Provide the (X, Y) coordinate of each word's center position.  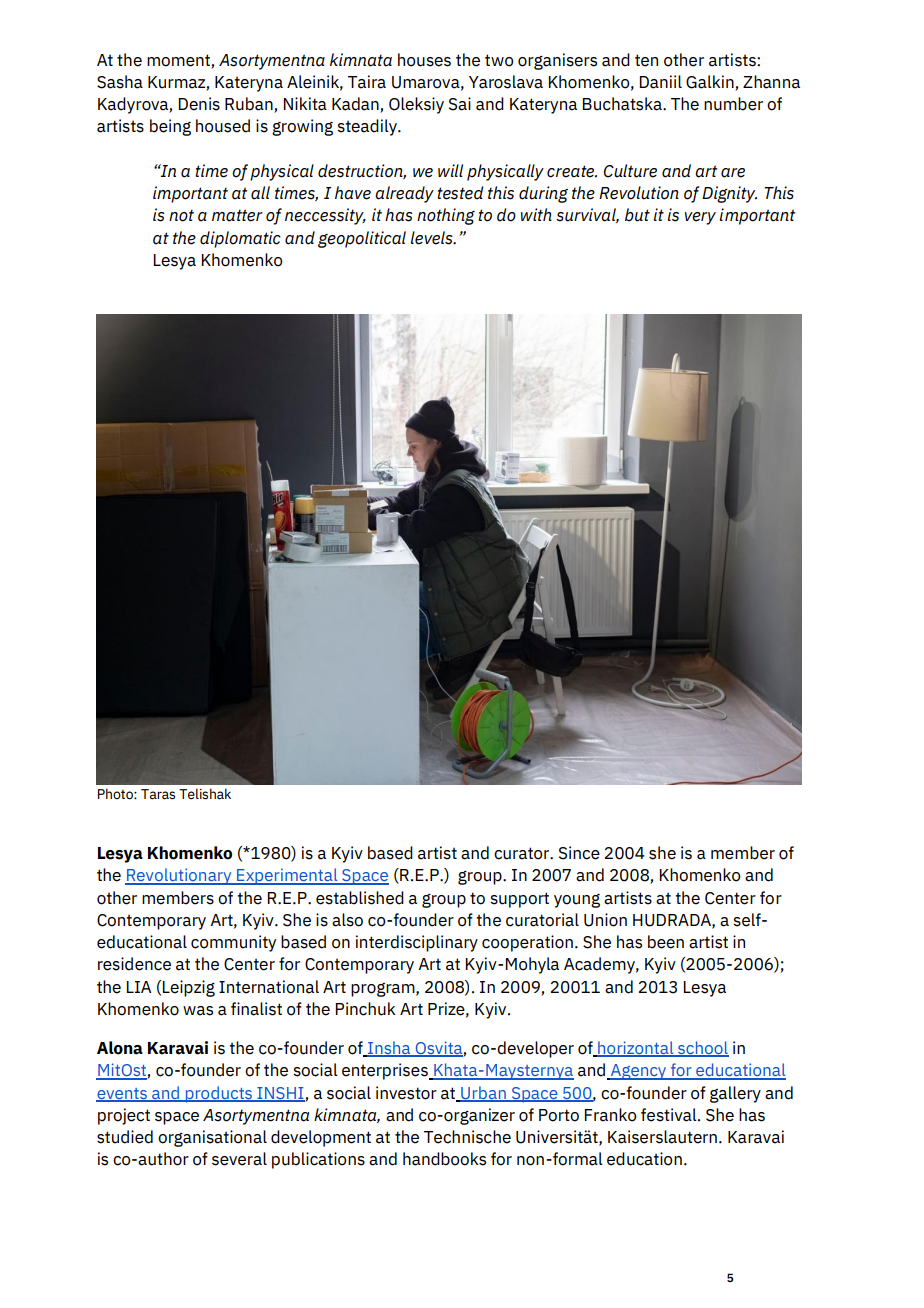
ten (646, 60)
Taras (158, 794)
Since (579, 853)
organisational (212, 1138)
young (577, 901)
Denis (199, 104)
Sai (460, 104)
